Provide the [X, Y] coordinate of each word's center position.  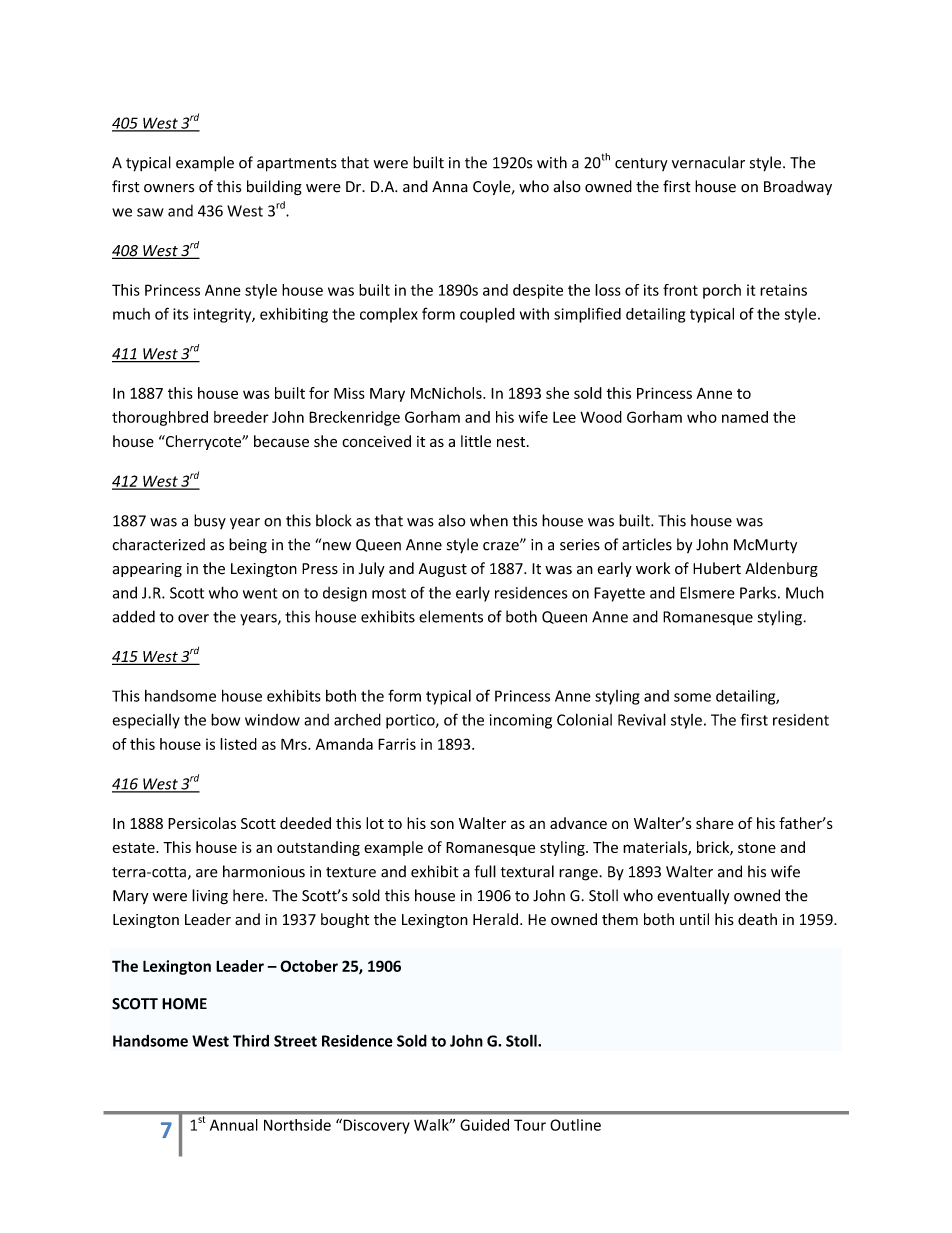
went [260, 593]
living [210, 897]
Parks [758, 593]
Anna [450, 187]
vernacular [708, 162]
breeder [241, 417]
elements [451, 616]
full [485, 871]
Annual [234, 1125]
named [745, 417]
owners [169, 188]
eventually [693, 896]
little [476, 441]
